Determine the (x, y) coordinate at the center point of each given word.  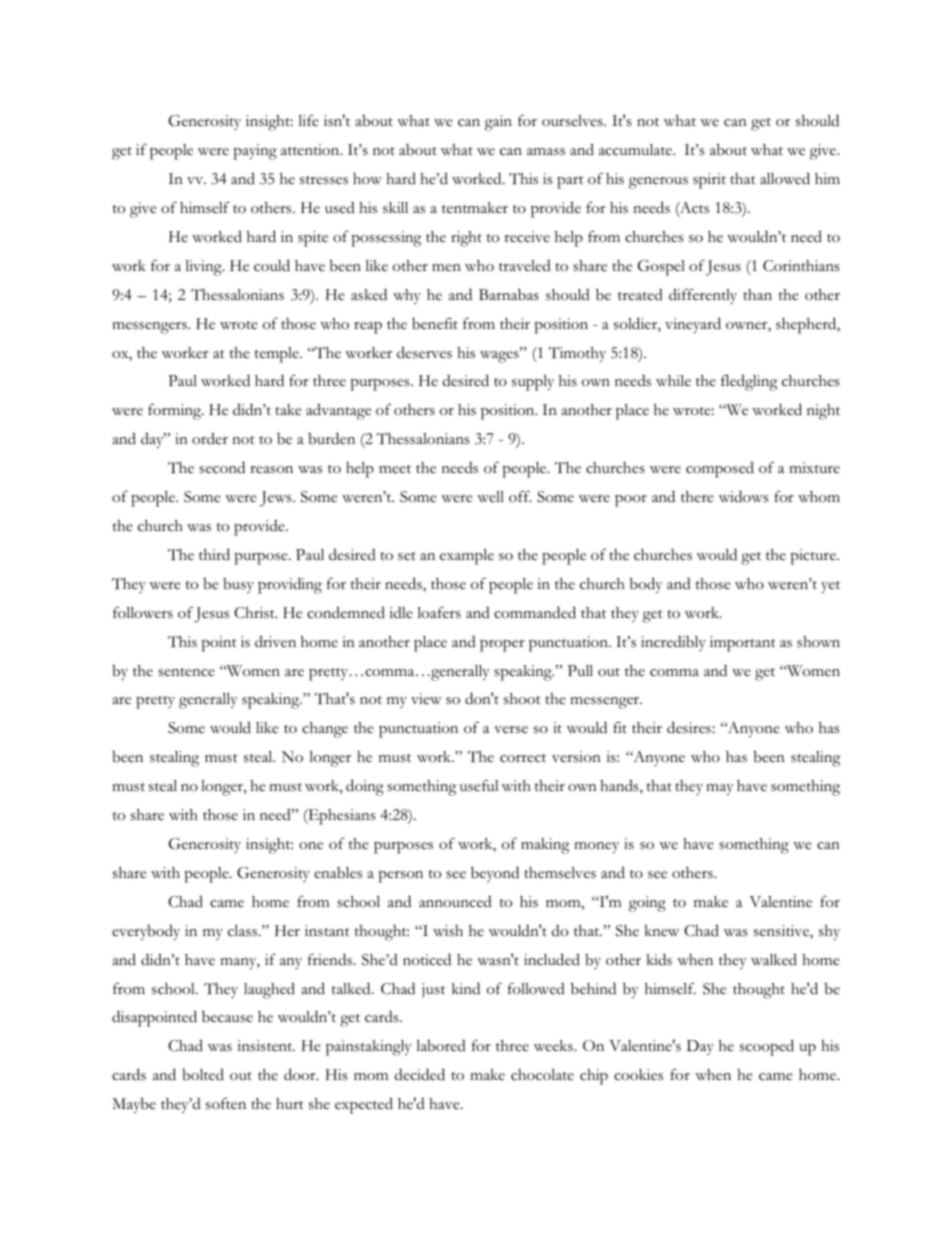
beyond (495, 874)
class (244, 931)
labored (441, 1046)
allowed (785, 178)
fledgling (749, 382)
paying (255, 152)
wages (500, 356)
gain (498, 123)
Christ (255, 613)
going (647, 904)
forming (176, 412)
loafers (439, 612)
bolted (203, 1074)
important (743, 644)
